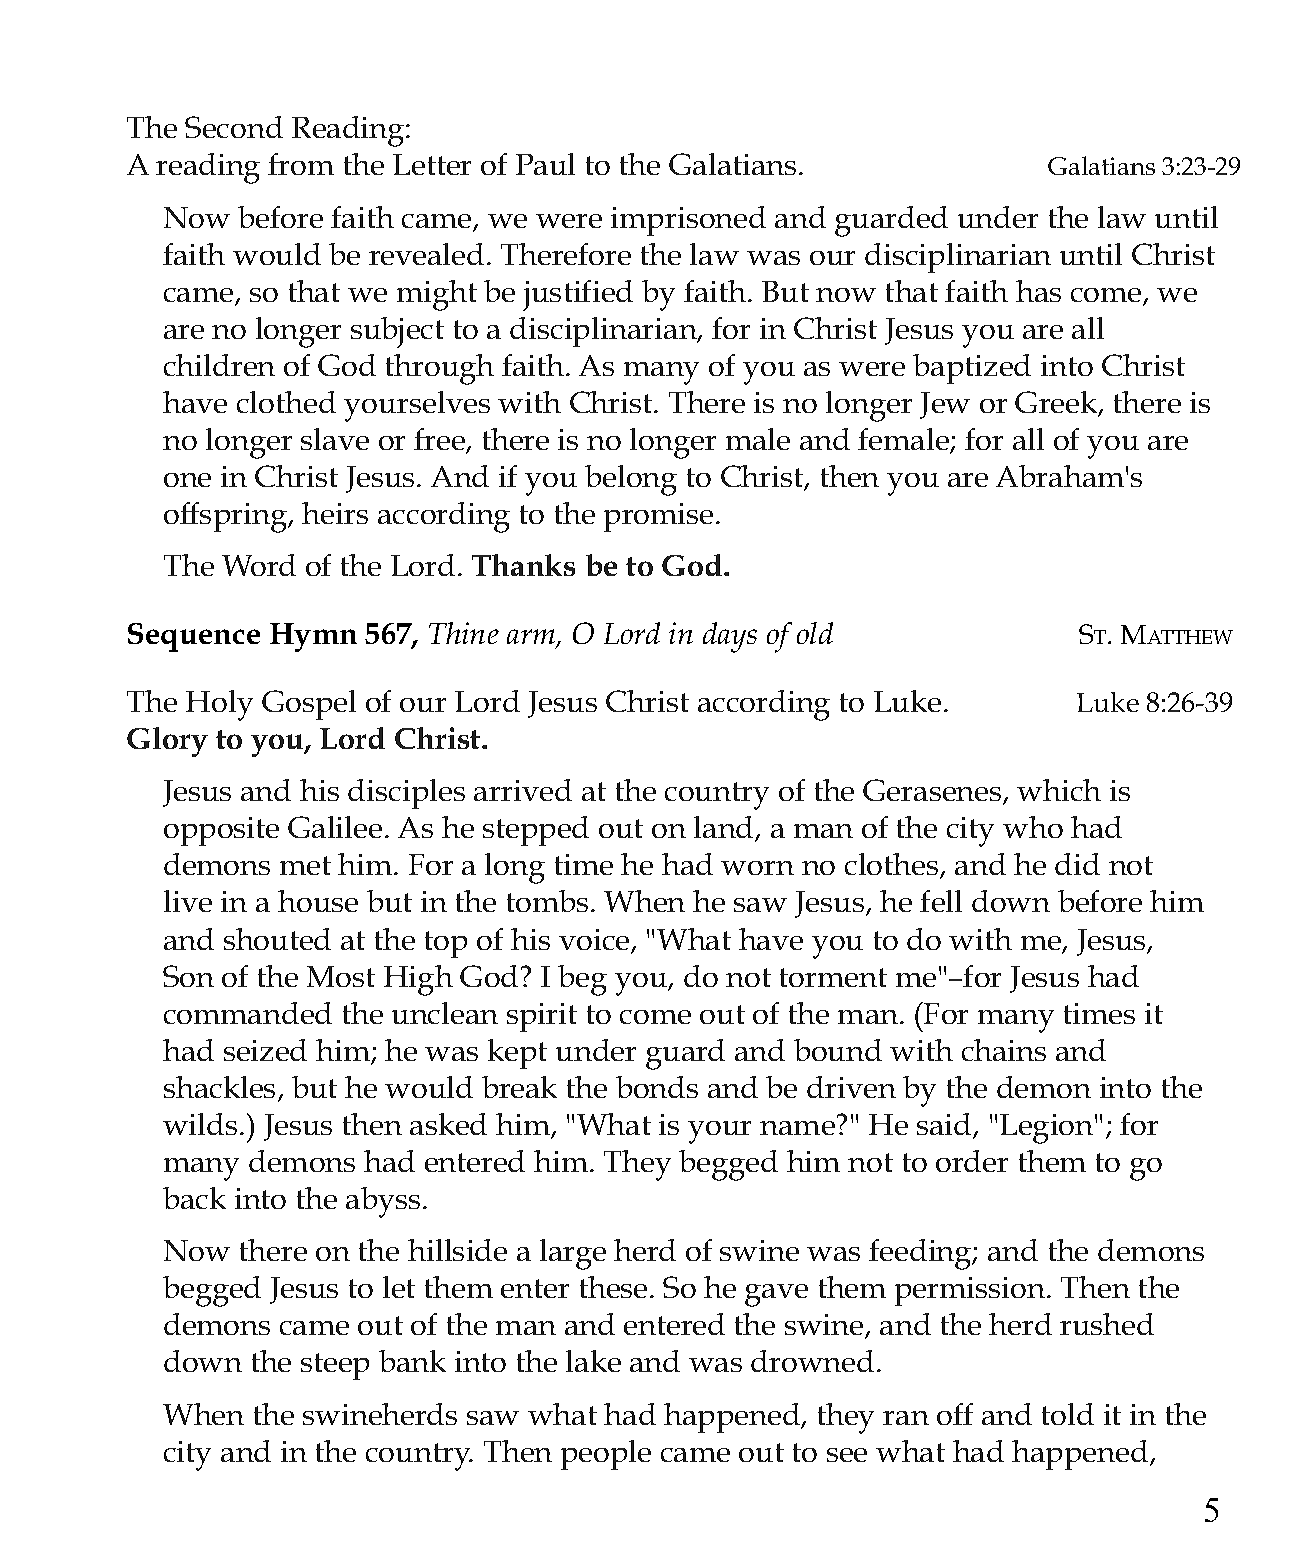 Image resolution: width=1291 pixels, height=1567 pixels. Describe the element at coordinates (545, 164) in the image. I see `Paul` at that location.
